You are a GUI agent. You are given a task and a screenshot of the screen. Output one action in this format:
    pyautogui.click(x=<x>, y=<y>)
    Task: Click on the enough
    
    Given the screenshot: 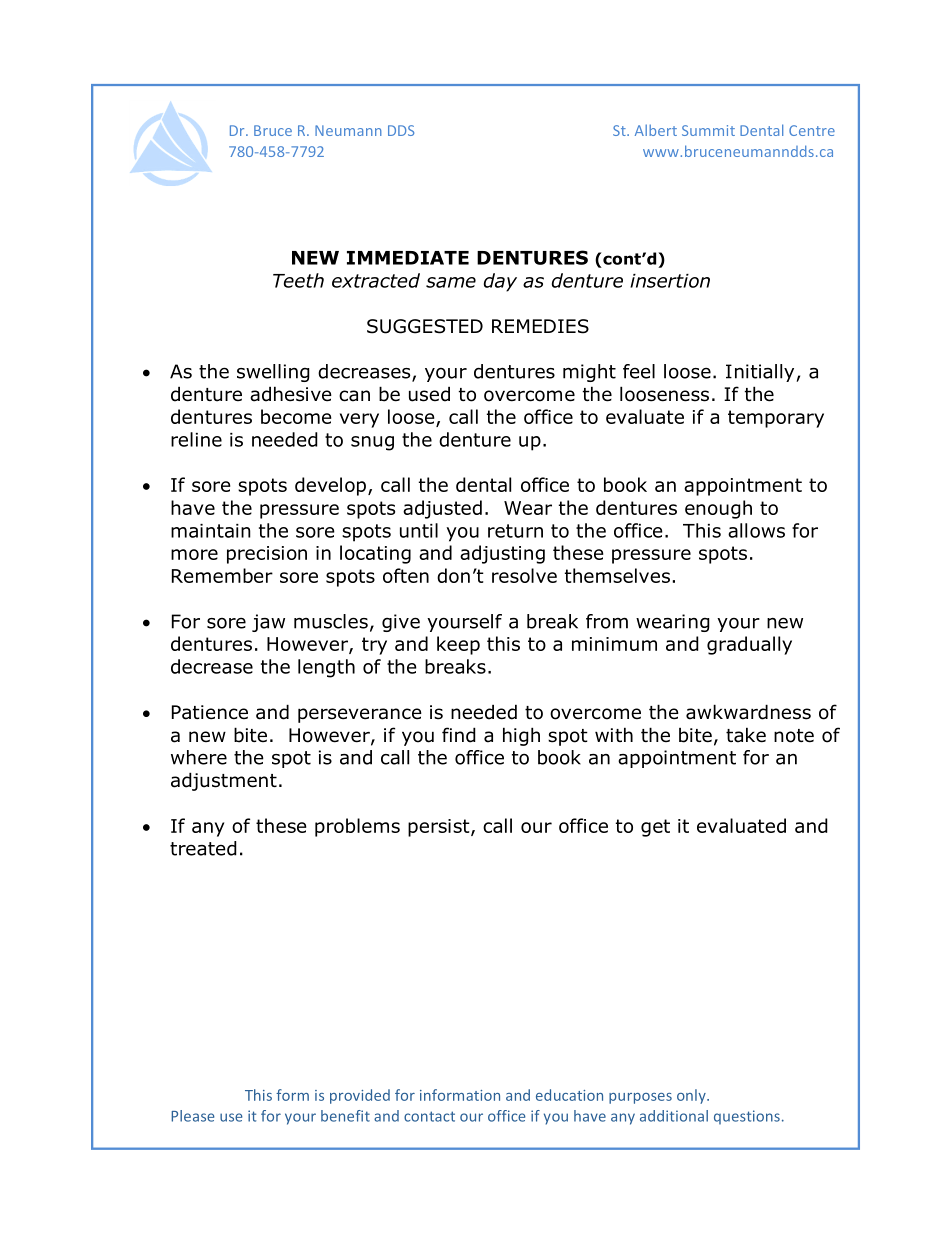 What is the action you would take?
    pyautogui.click(x=718, y=509)
